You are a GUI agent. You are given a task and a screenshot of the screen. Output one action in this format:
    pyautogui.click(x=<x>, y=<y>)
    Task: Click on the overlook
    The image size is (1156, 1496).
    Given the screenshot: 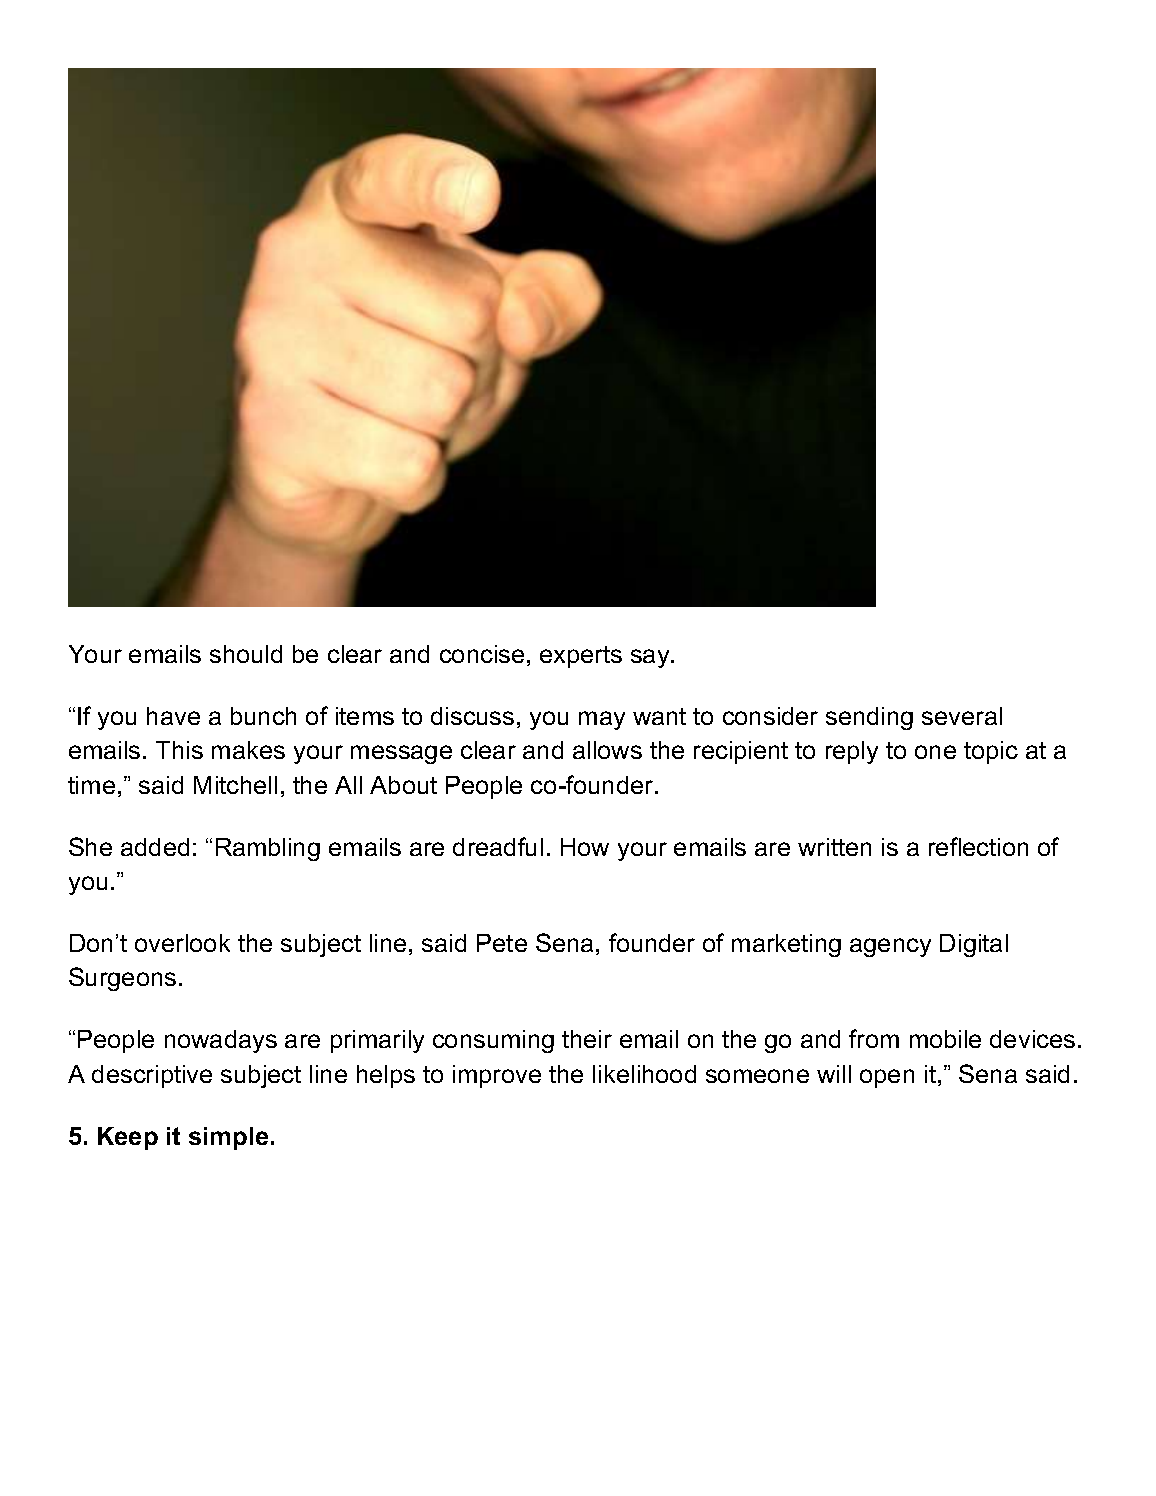 What is the action you would take?
    pyautogui.click(x=182, y=943)
